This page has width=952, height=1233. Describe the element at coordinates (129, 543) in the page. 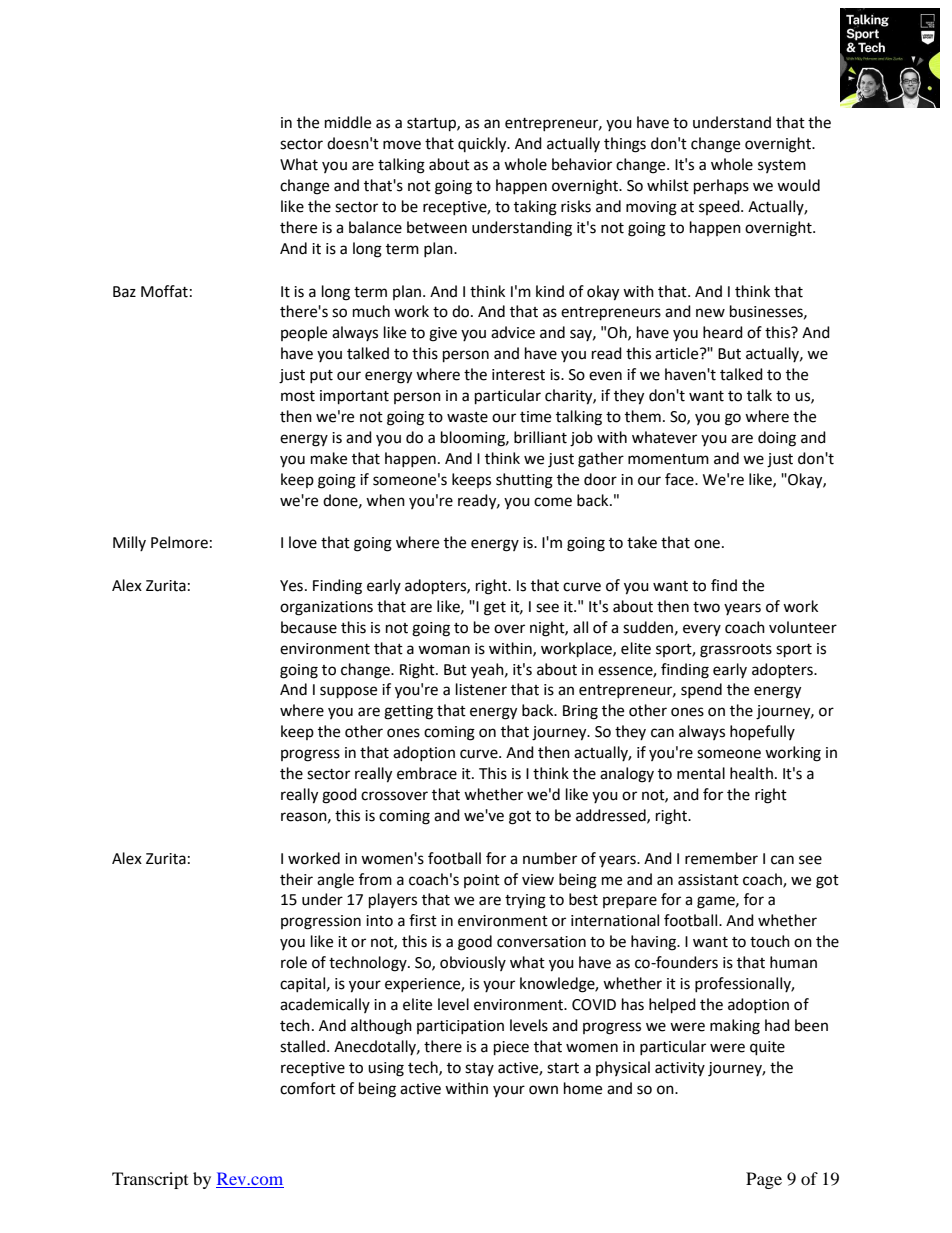

I see `Milly` at that location.
